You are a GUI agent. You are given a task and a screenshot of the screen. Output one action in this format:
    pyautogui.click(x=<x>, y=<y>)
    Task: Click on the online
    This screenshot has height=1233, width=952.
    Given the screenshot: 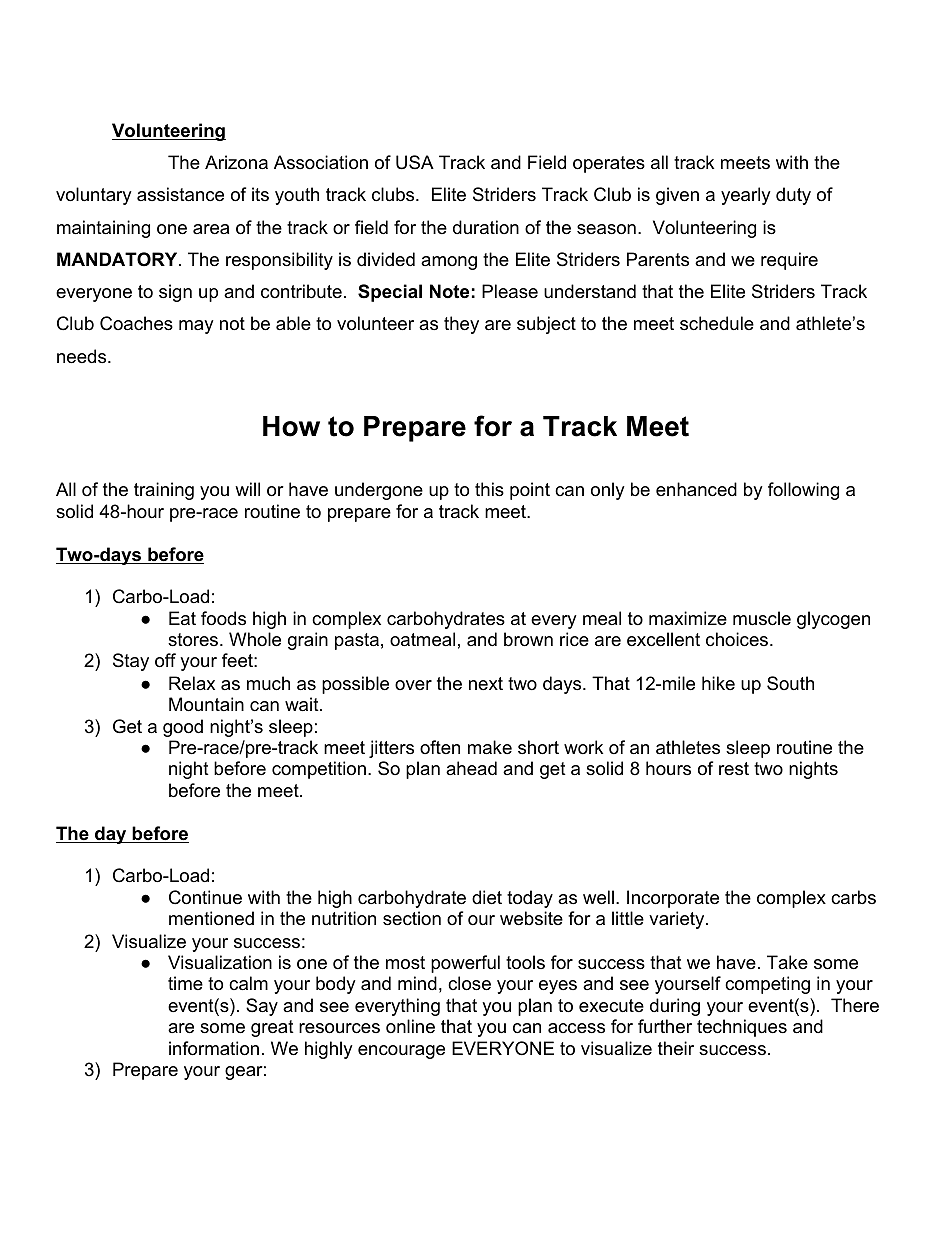 What is the action you would take?
    pyautogui.click(x=410, y=1026)
